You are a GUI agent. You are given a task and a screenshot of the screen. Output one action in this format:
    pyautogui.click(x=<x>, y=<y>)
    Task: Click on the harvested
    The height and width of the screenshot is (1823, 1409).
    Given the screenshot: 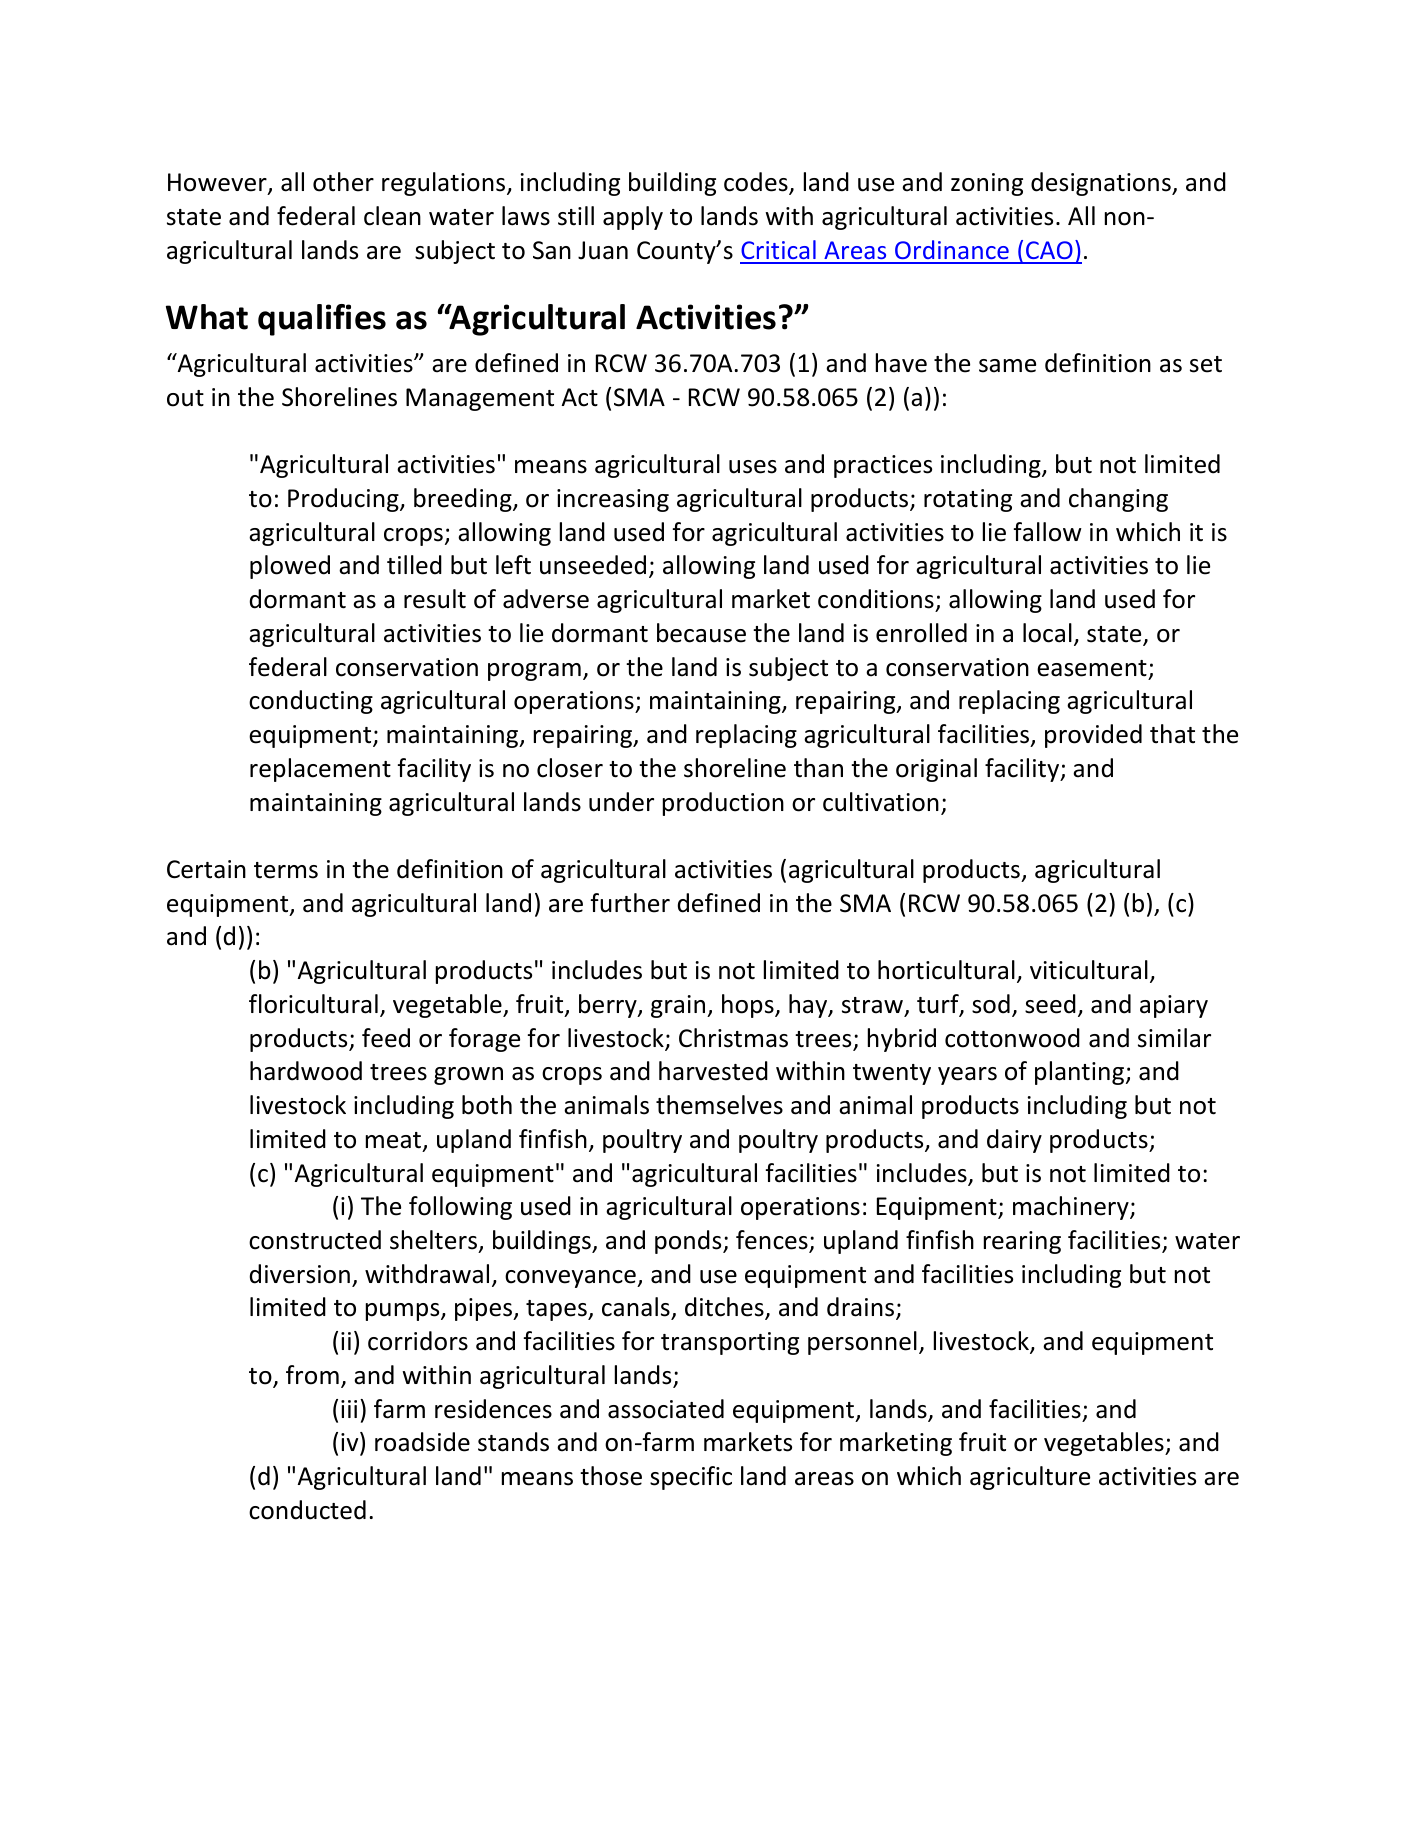 What is the action you would take?
    pyautogui.click(x=713, y=1071)
